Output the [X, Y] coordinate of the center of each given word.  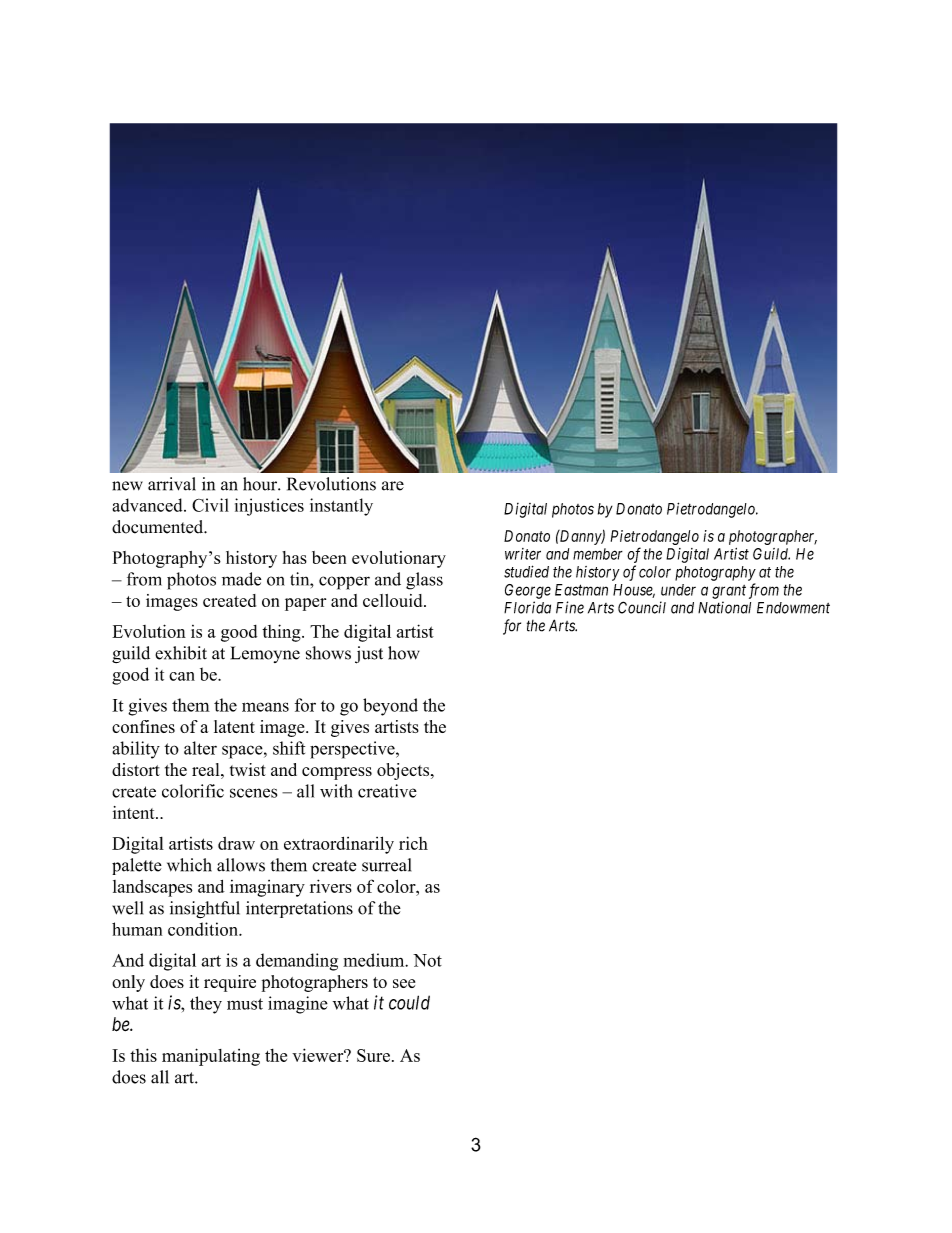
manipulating [211, 1057]
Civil [210, 505]
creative [387, 791]
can [182, 676]
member [598, 554]
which [189, 865]
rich [413, 843]
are [393, 486]
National [724, 607]
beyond [390, 707]
